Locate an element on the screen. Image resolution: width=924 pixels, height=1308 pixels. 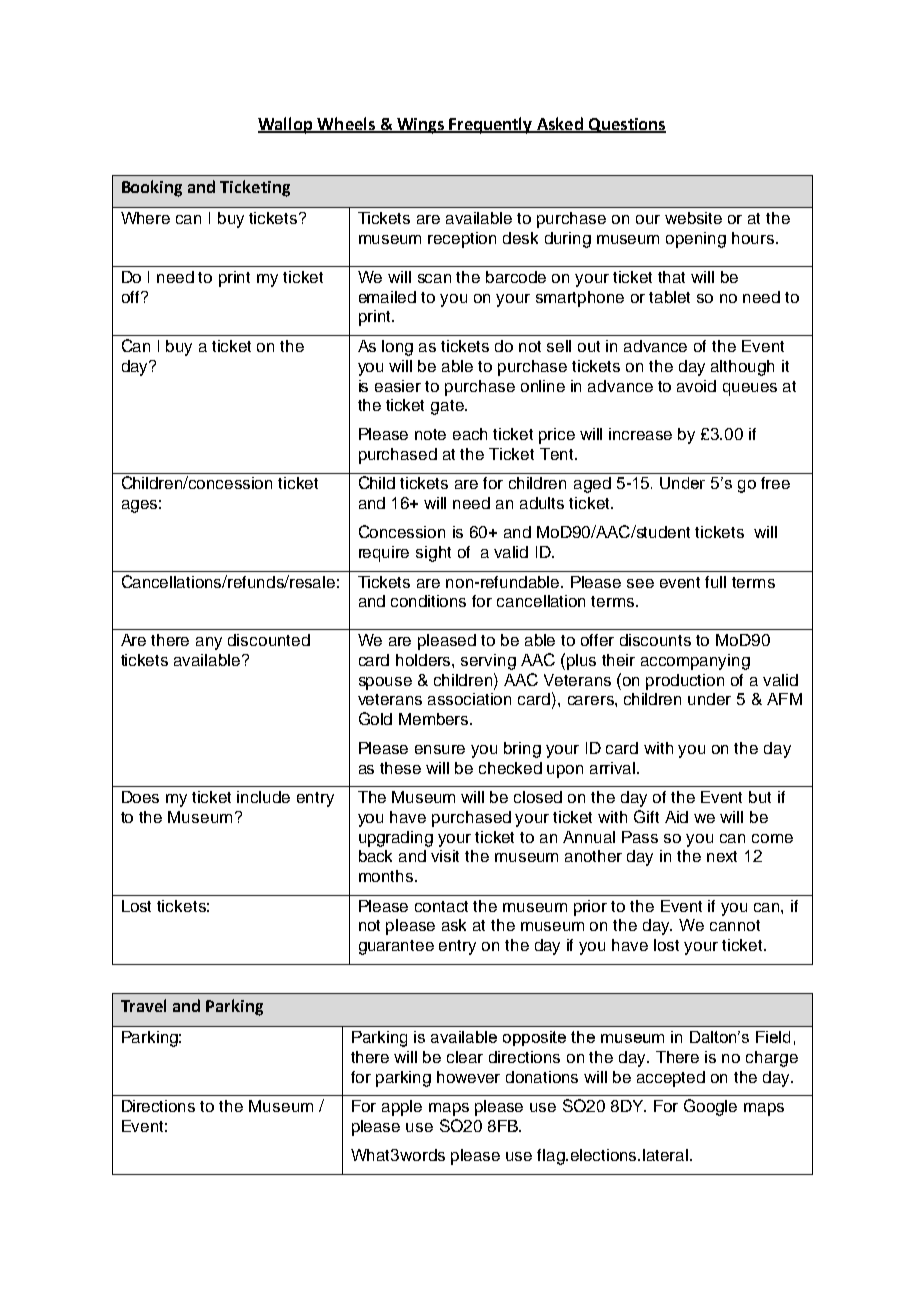
include is located at coordinates (263, 797).
